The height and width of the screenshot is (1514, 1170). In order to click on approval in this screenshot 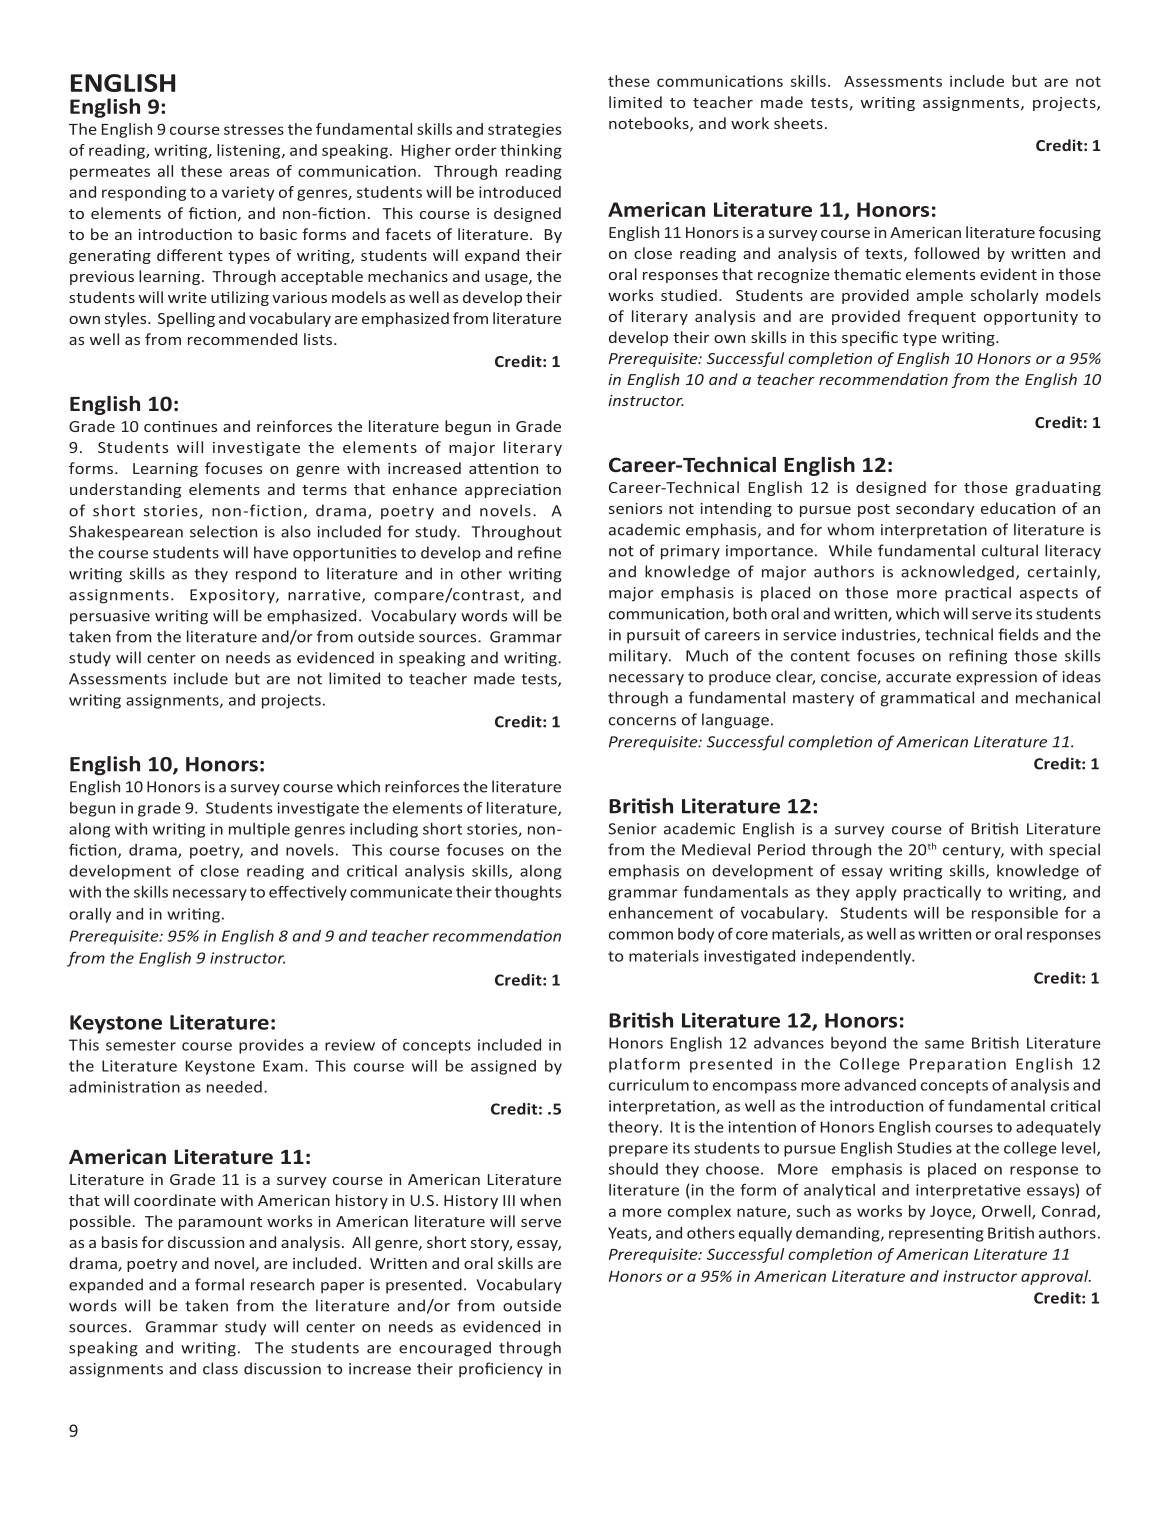, I will do `click(1056, 1277)`.
